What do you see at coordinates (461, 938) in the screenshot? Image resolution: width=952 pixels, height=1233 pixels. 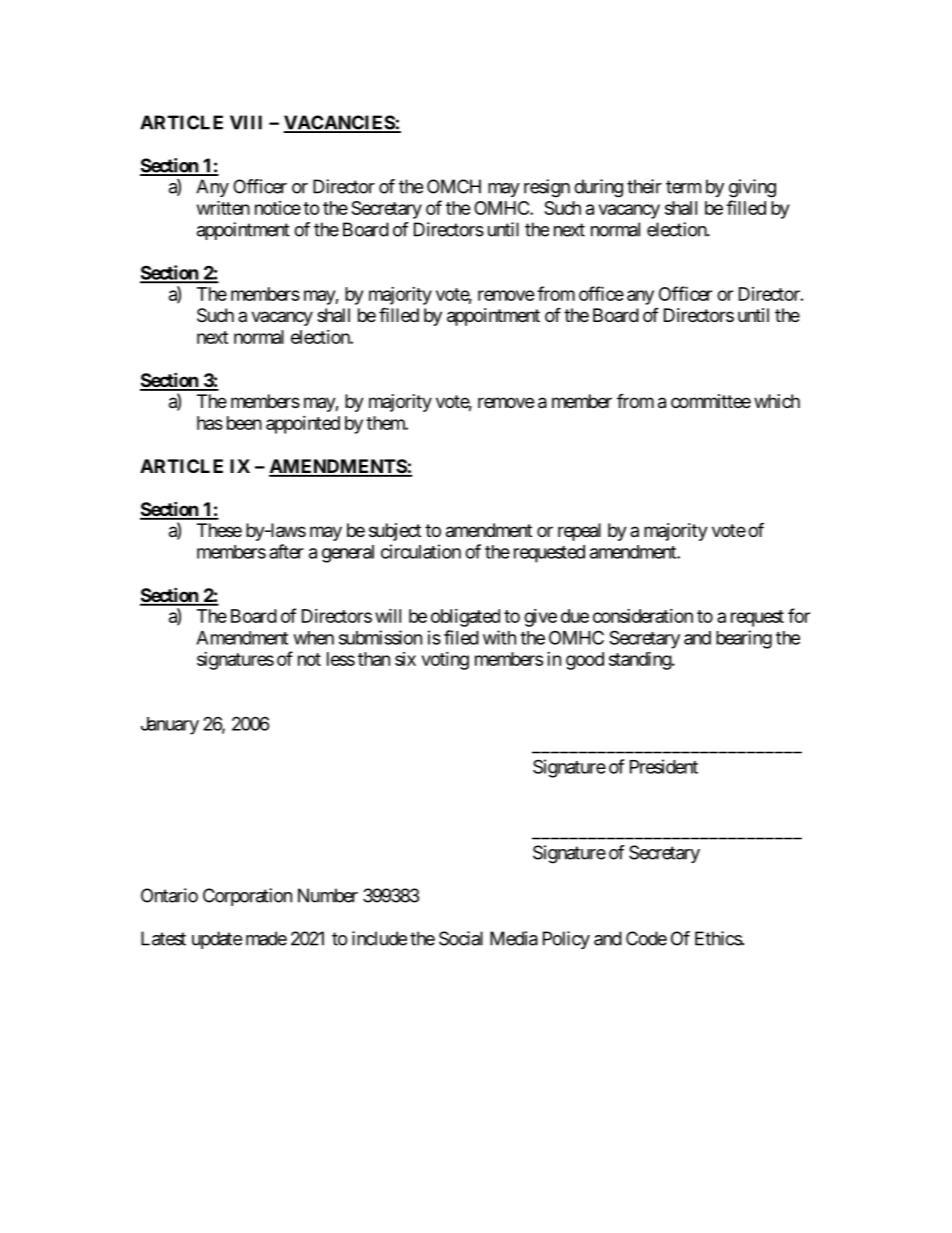 I see `Social` at bounding box center [461, 938].
